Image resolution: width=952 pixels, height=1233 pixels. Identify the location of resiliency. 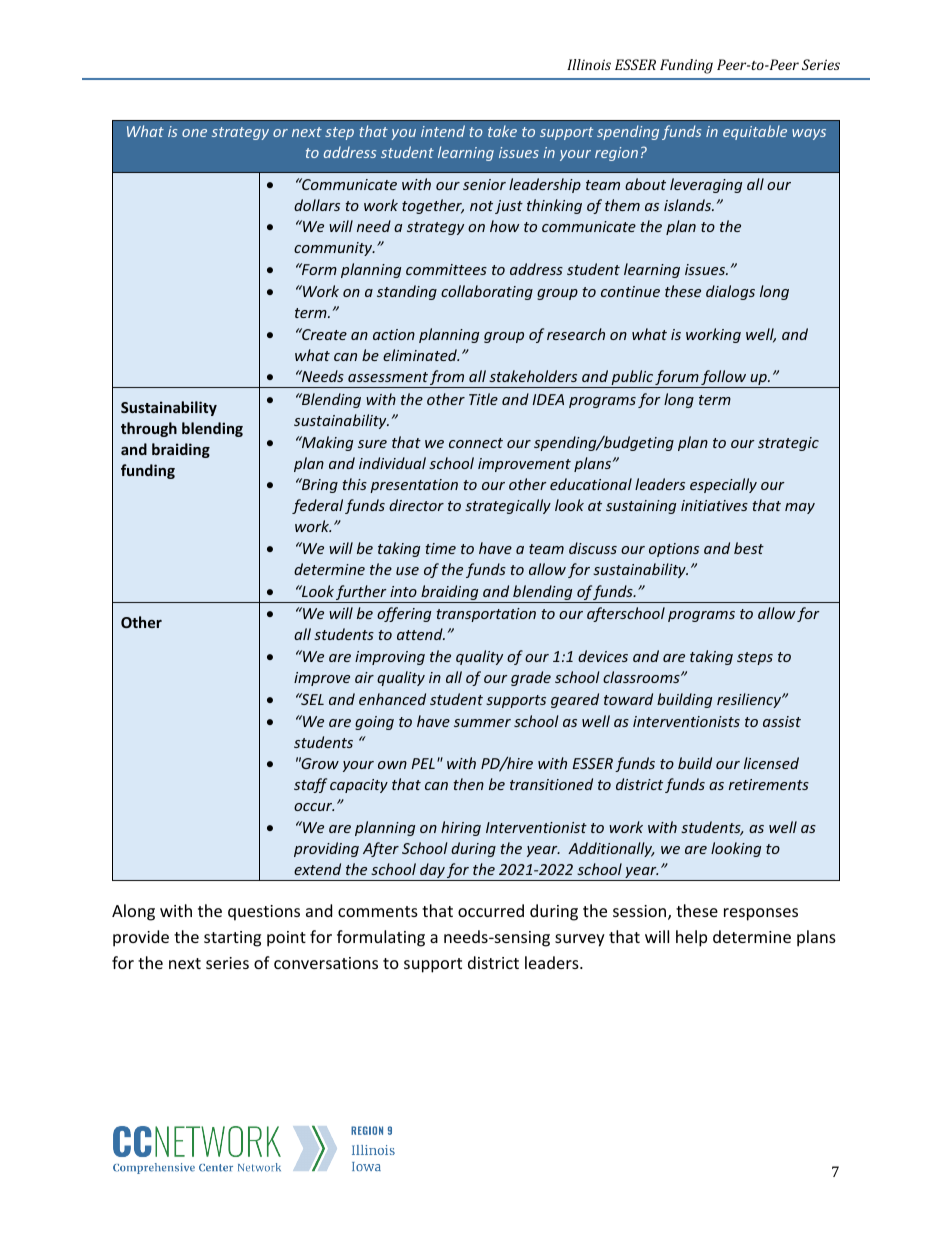
(750, 700).
